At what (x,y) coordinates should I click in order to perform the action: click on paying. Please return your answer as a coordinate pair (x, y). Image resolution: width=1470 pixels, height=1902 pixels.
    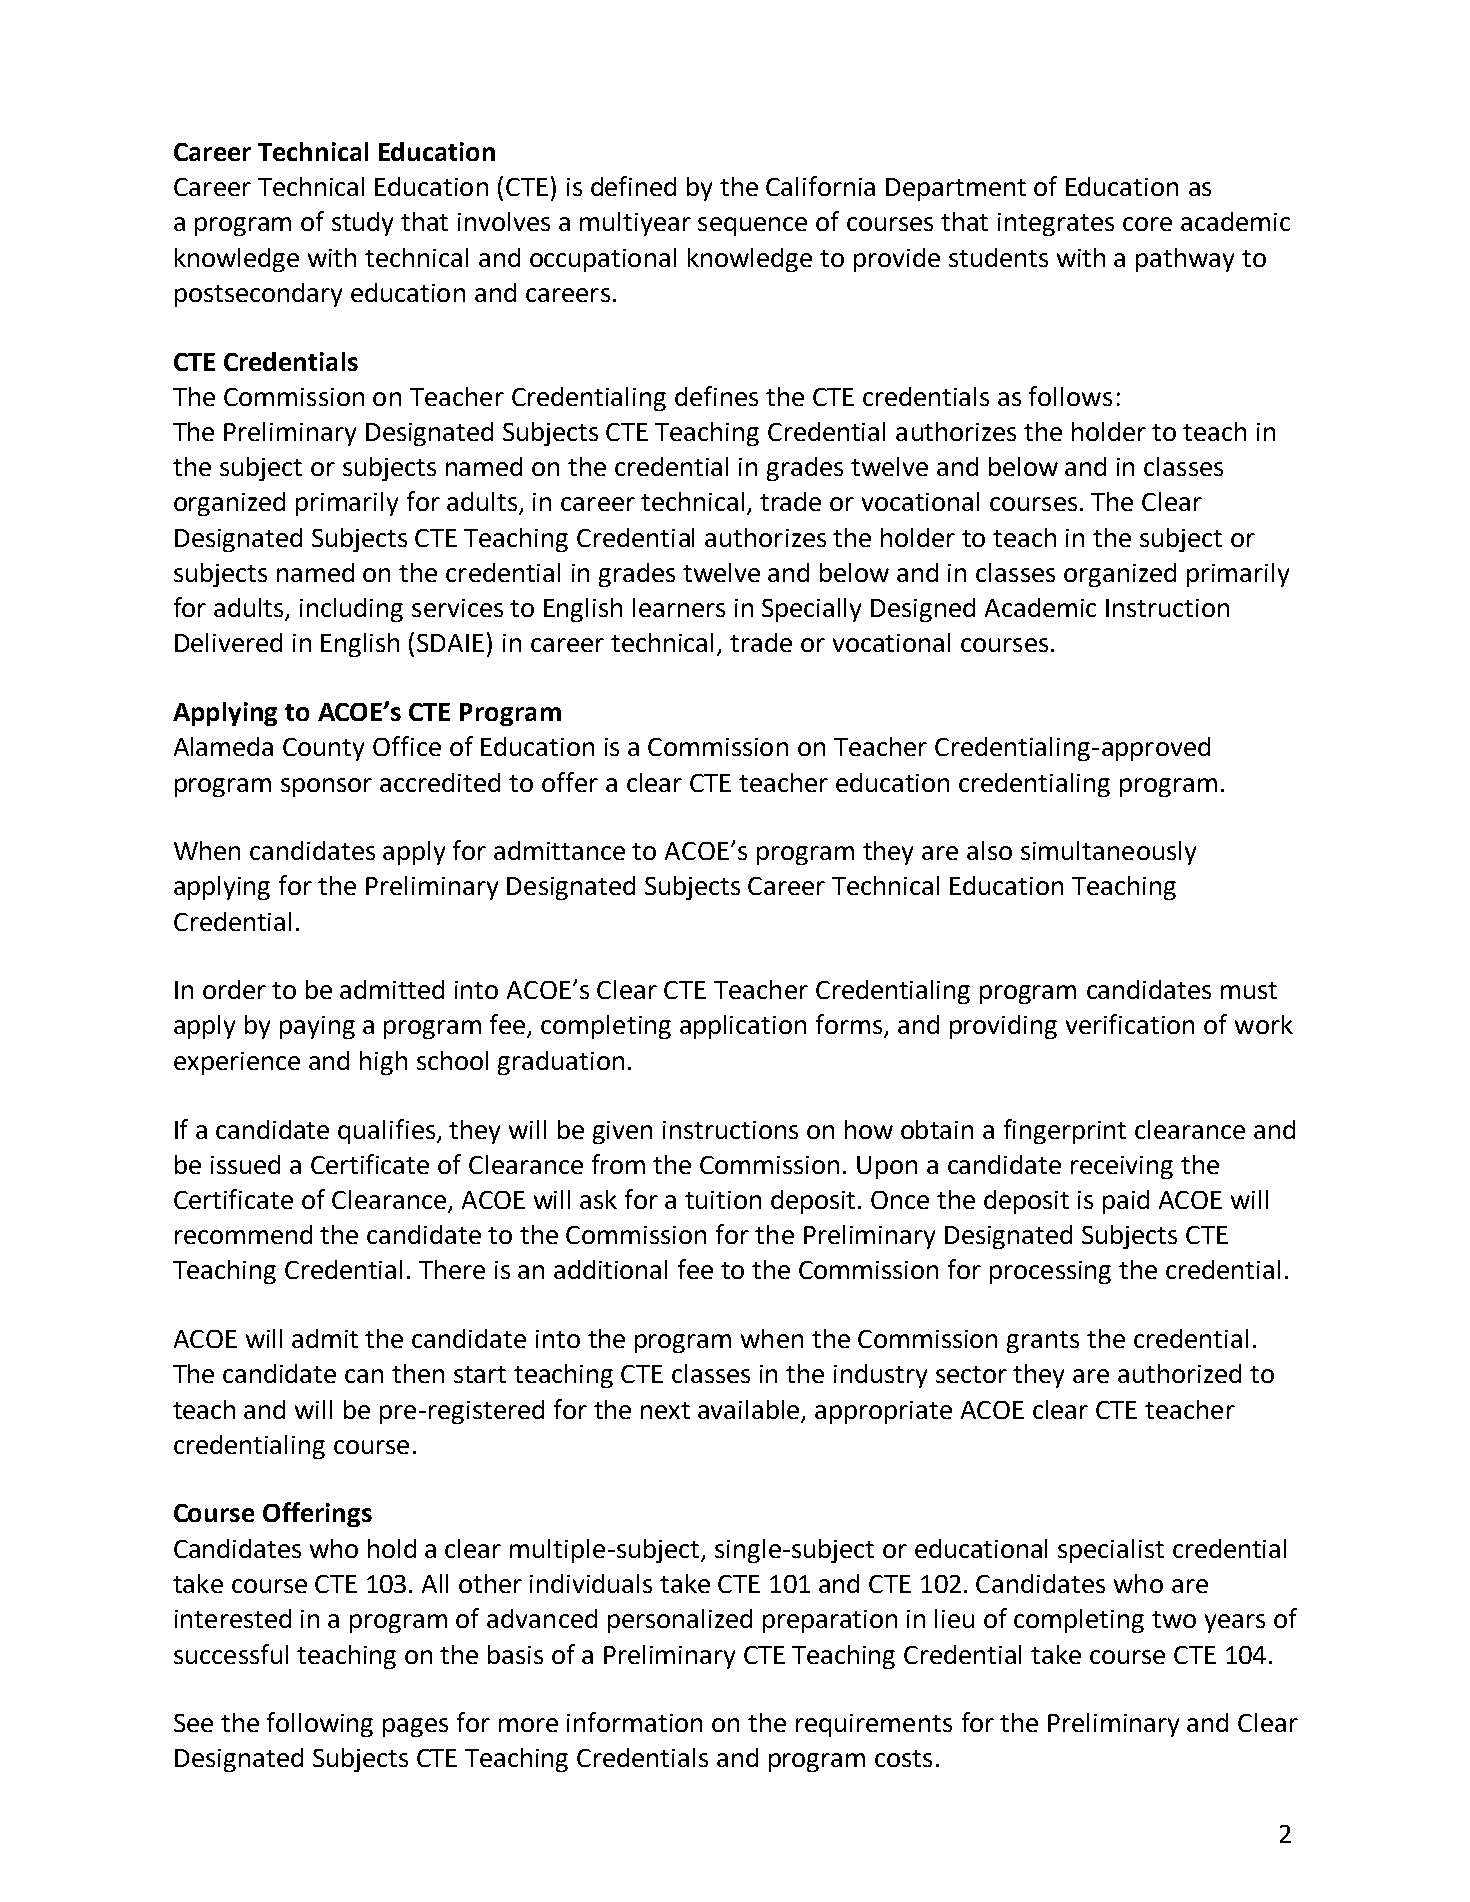
    Looking at the image, I should click on (317, 1027).
